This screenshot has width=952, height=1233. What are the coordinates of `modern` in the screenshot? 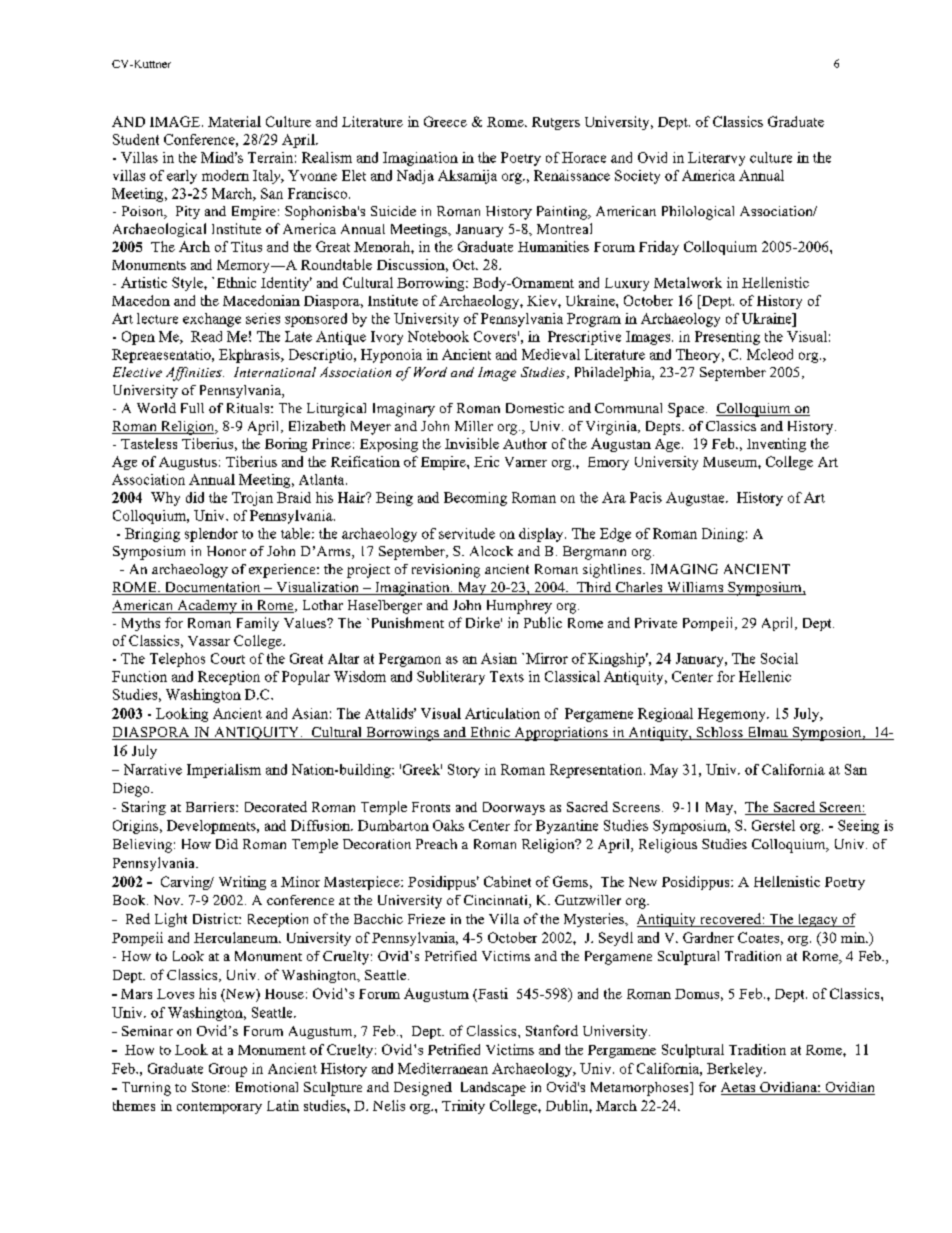 It's located at (225, 175).
